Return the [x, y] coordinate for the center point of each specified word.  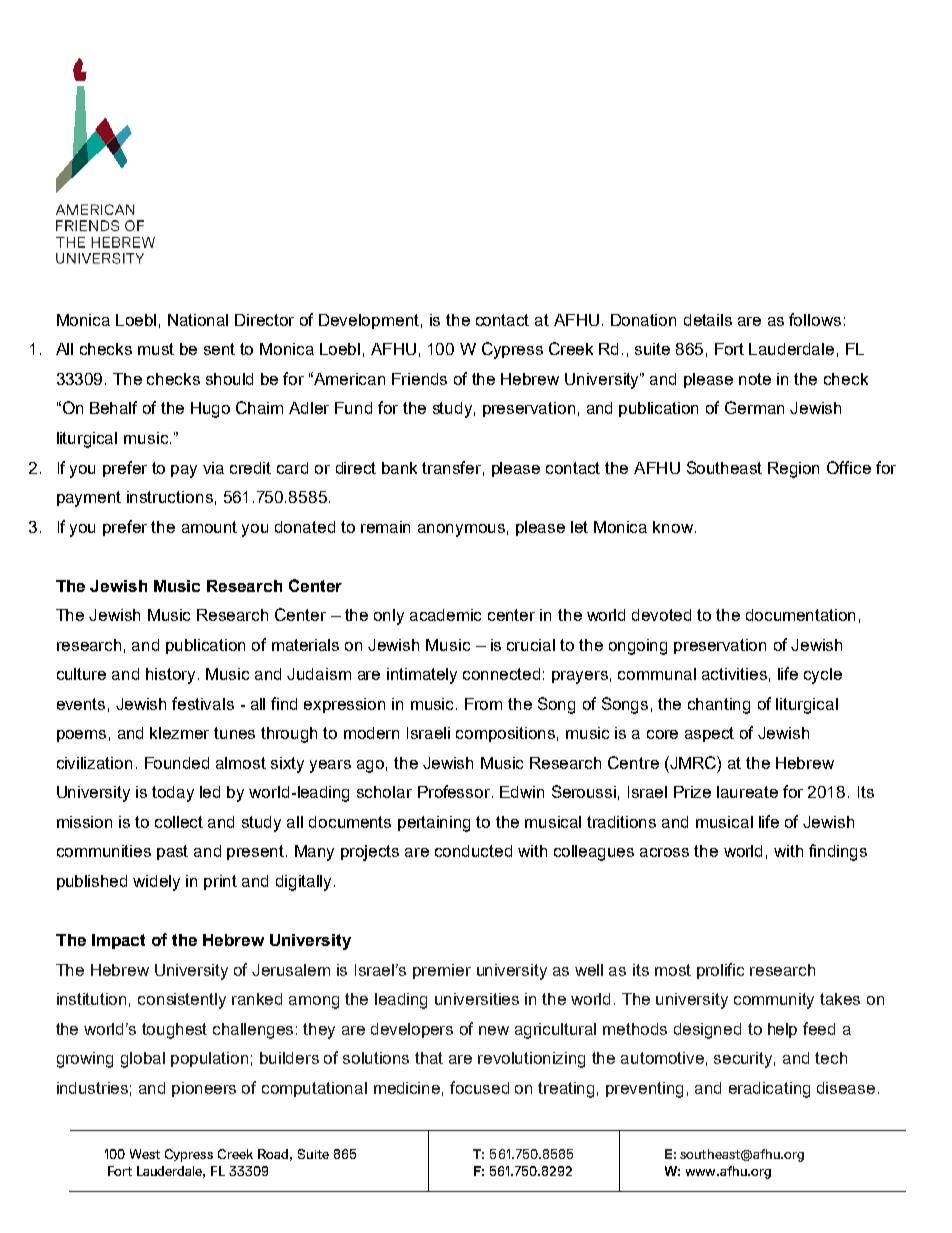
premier [442, 971]
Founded [177, 763]
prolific [720, 971]
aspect [709, 734]
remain [385, 527]
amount [209, 527]
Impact [118, 941]
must [156, 349]
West [145, 1154]
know [674, 527]
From [483, 704]
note [755, 379]
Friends [419, 379]
